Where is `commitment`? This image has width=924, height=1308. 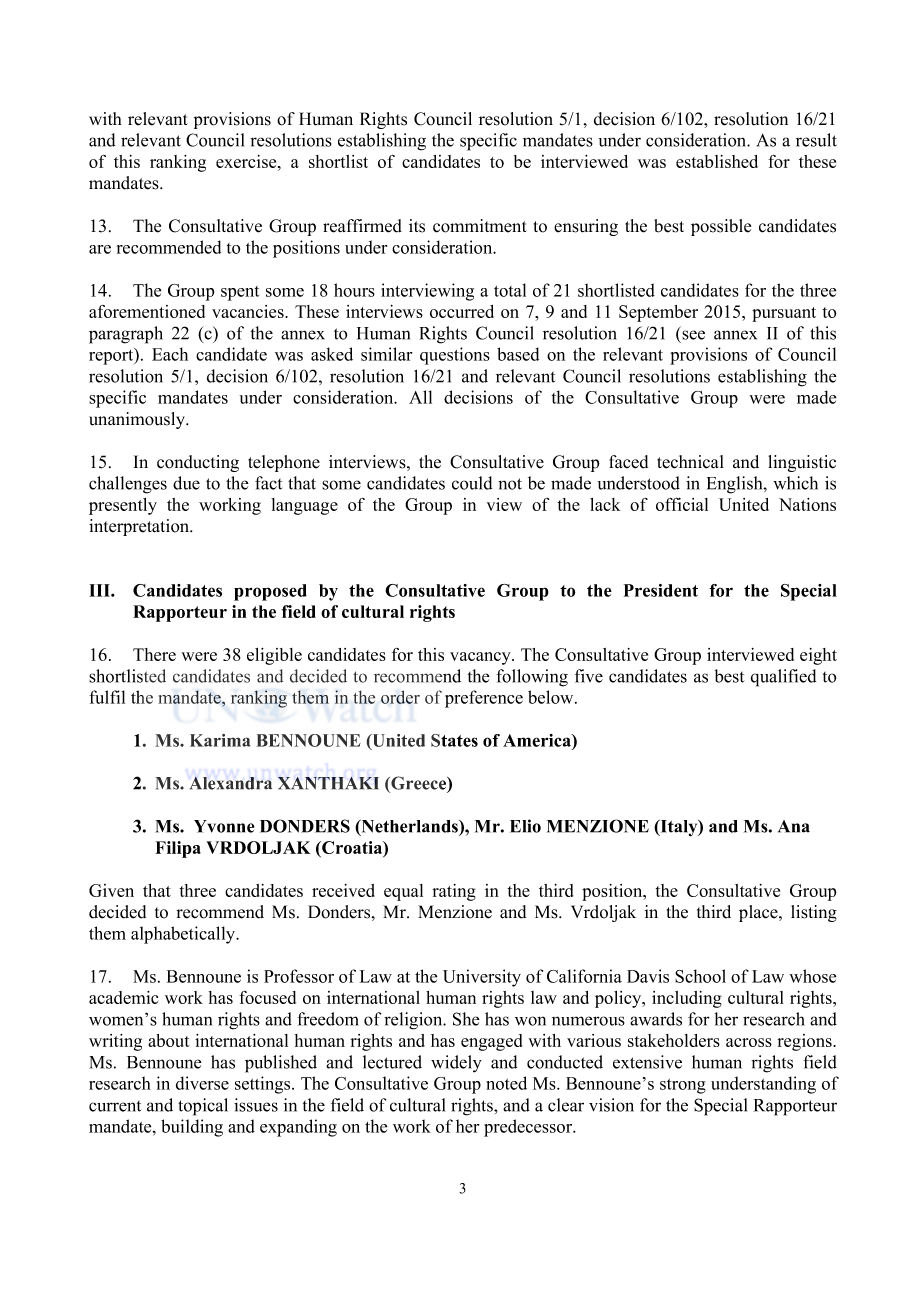
commitment is located at coordinates (480, 226).
